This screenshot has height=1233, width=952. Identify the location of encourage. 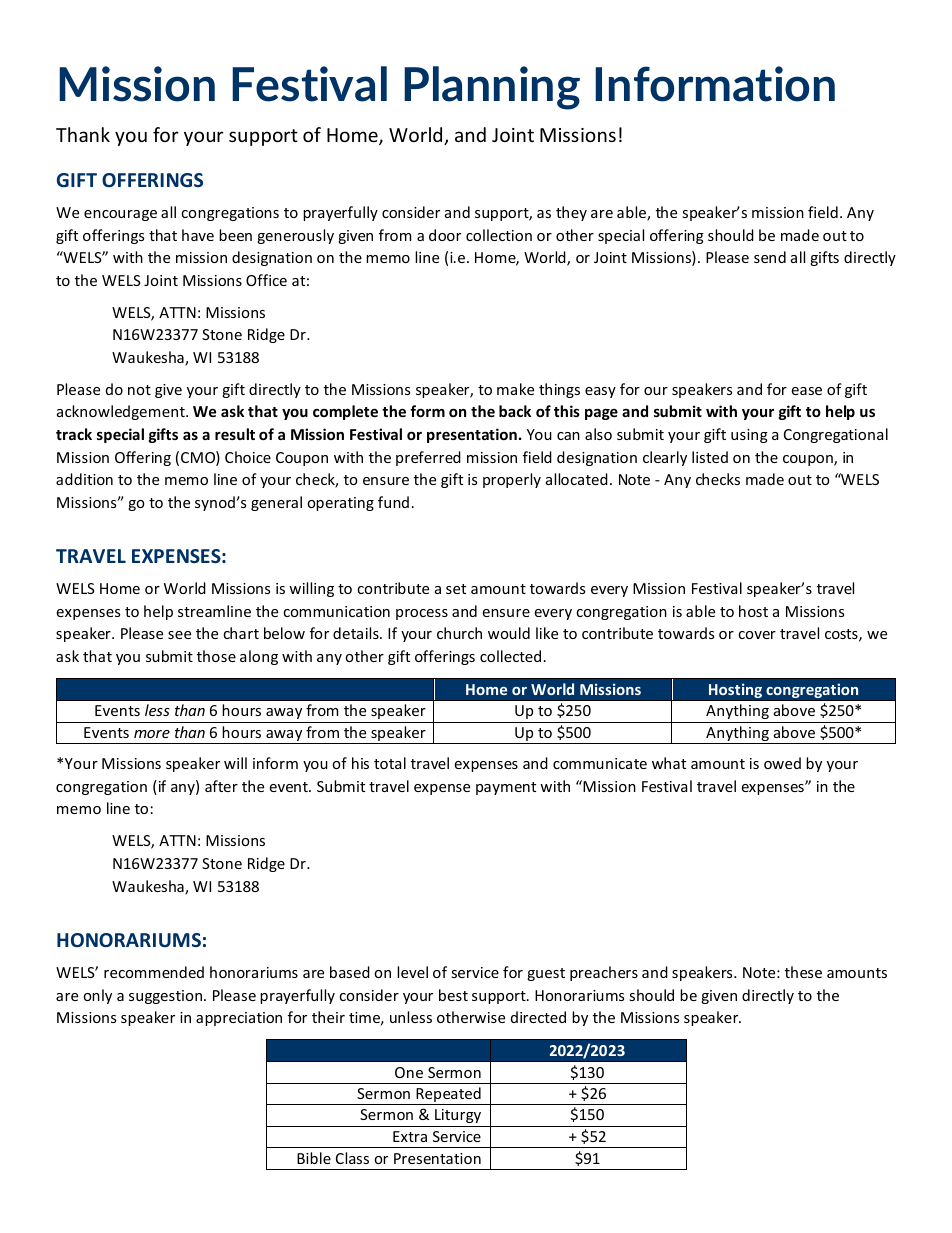
(120, 215).
